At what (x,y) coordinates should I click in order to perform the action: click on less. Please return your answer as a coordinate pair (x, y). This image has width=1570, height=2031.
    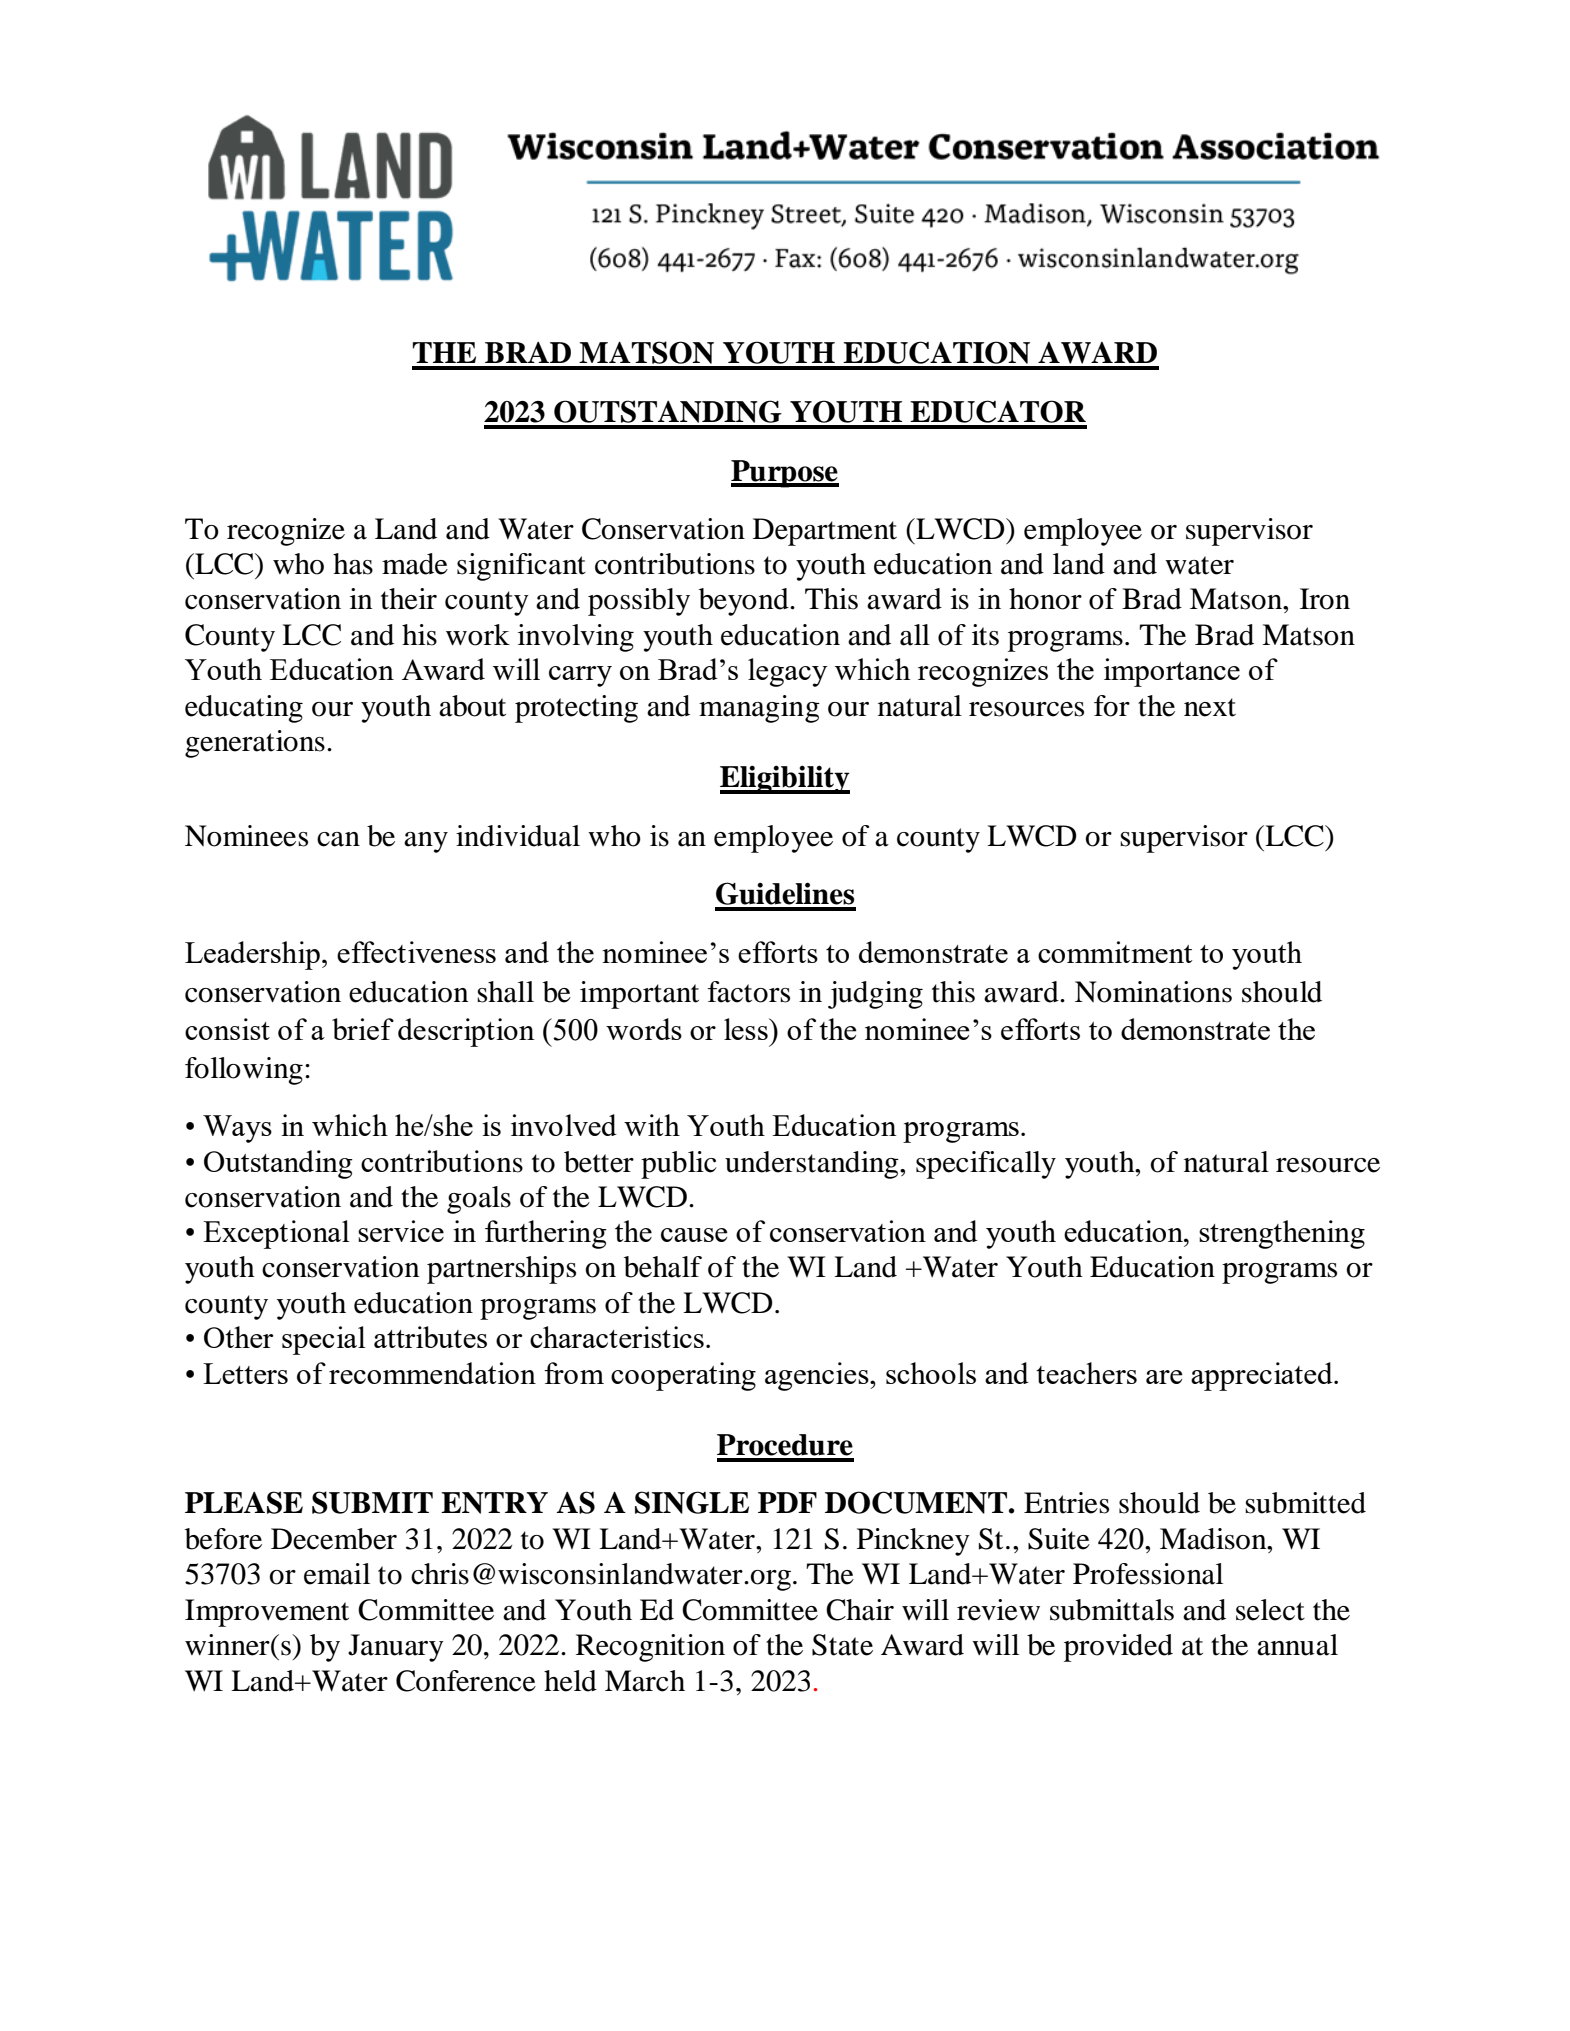
    Looking at the image, I should click on (747, 1029).
